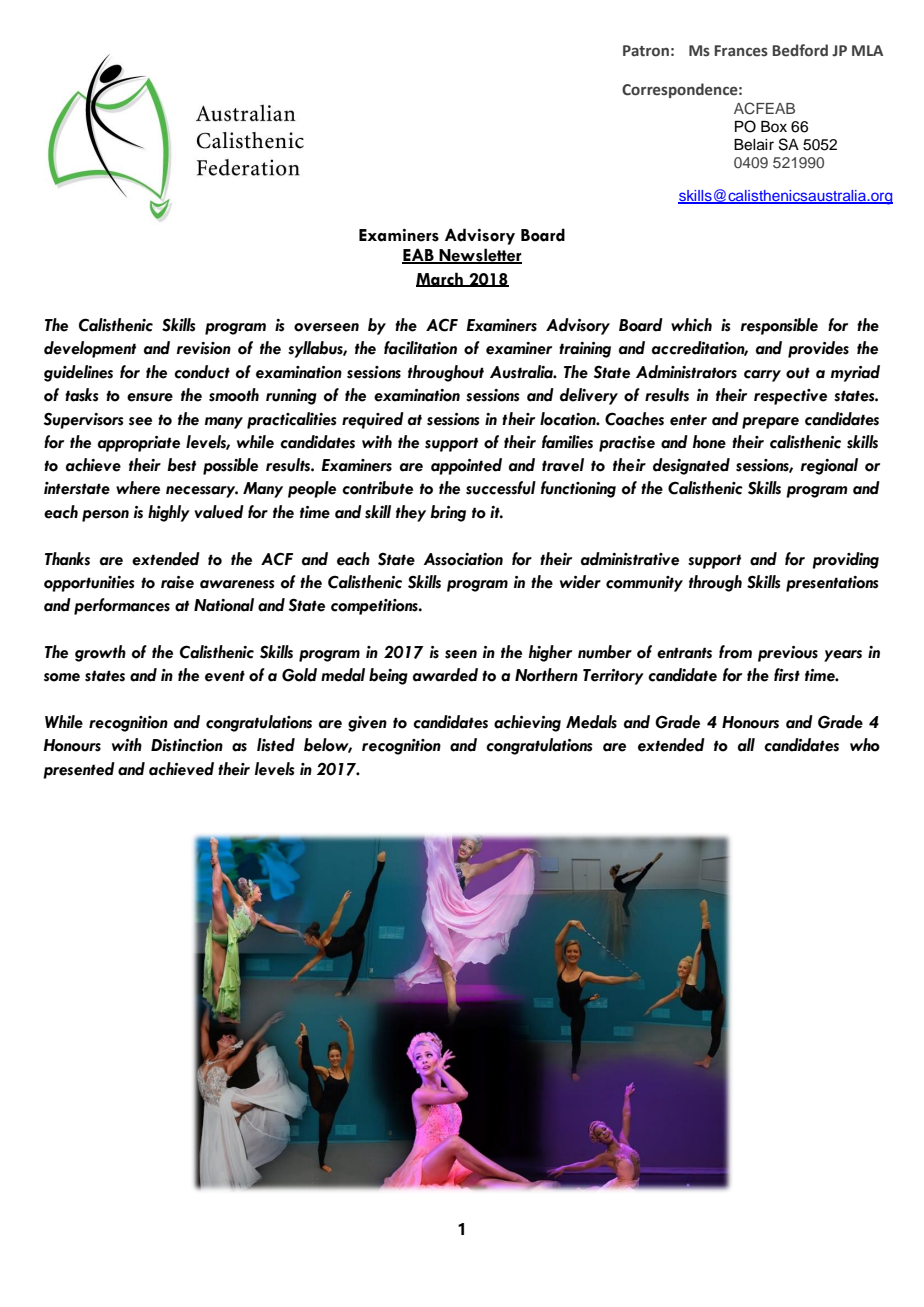  Describe the element at coordinates (779, 326) in the screenshot. I see `responsible` at that location.
